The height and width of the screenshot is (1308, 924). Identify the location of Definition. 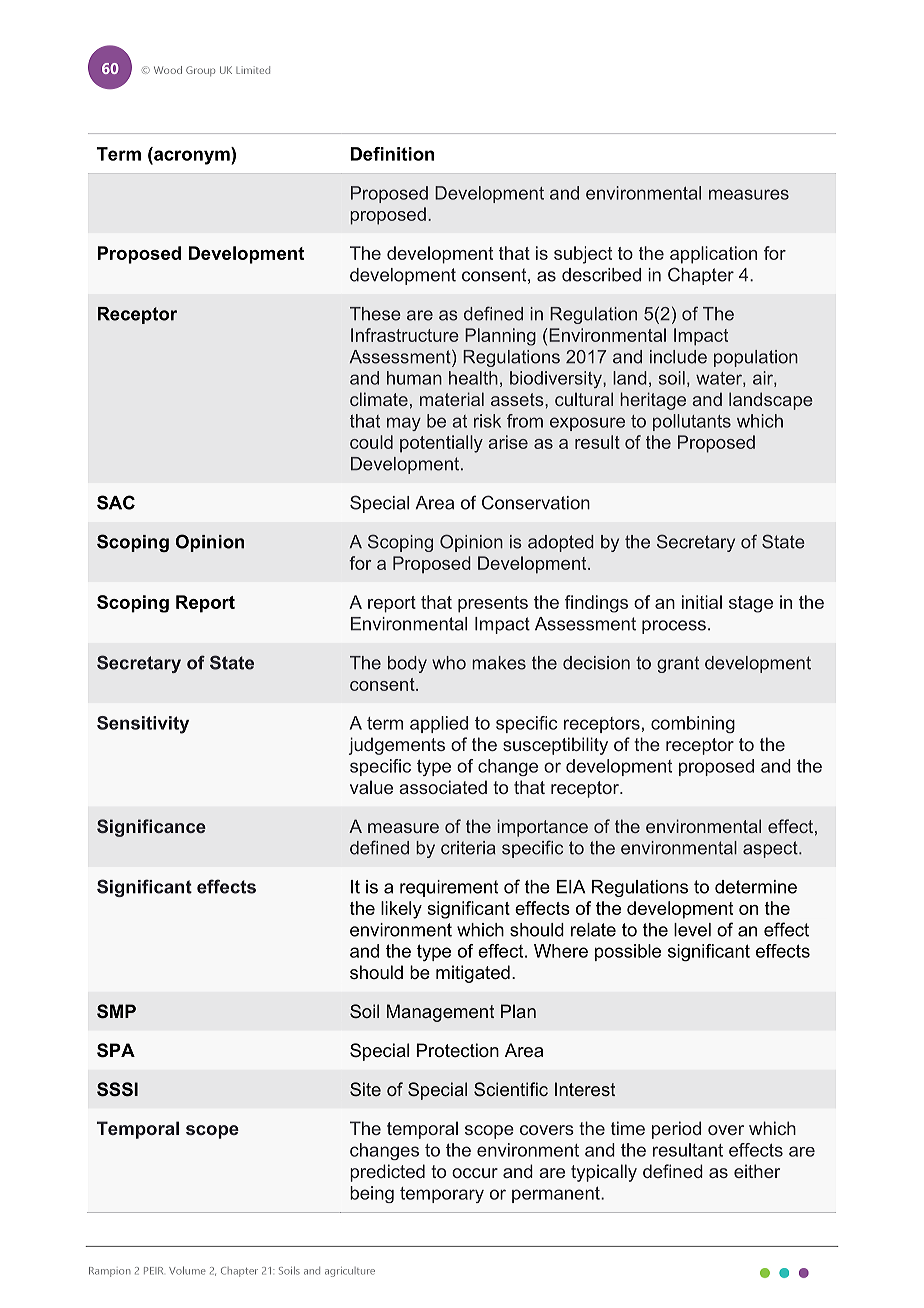
(392, 154).
